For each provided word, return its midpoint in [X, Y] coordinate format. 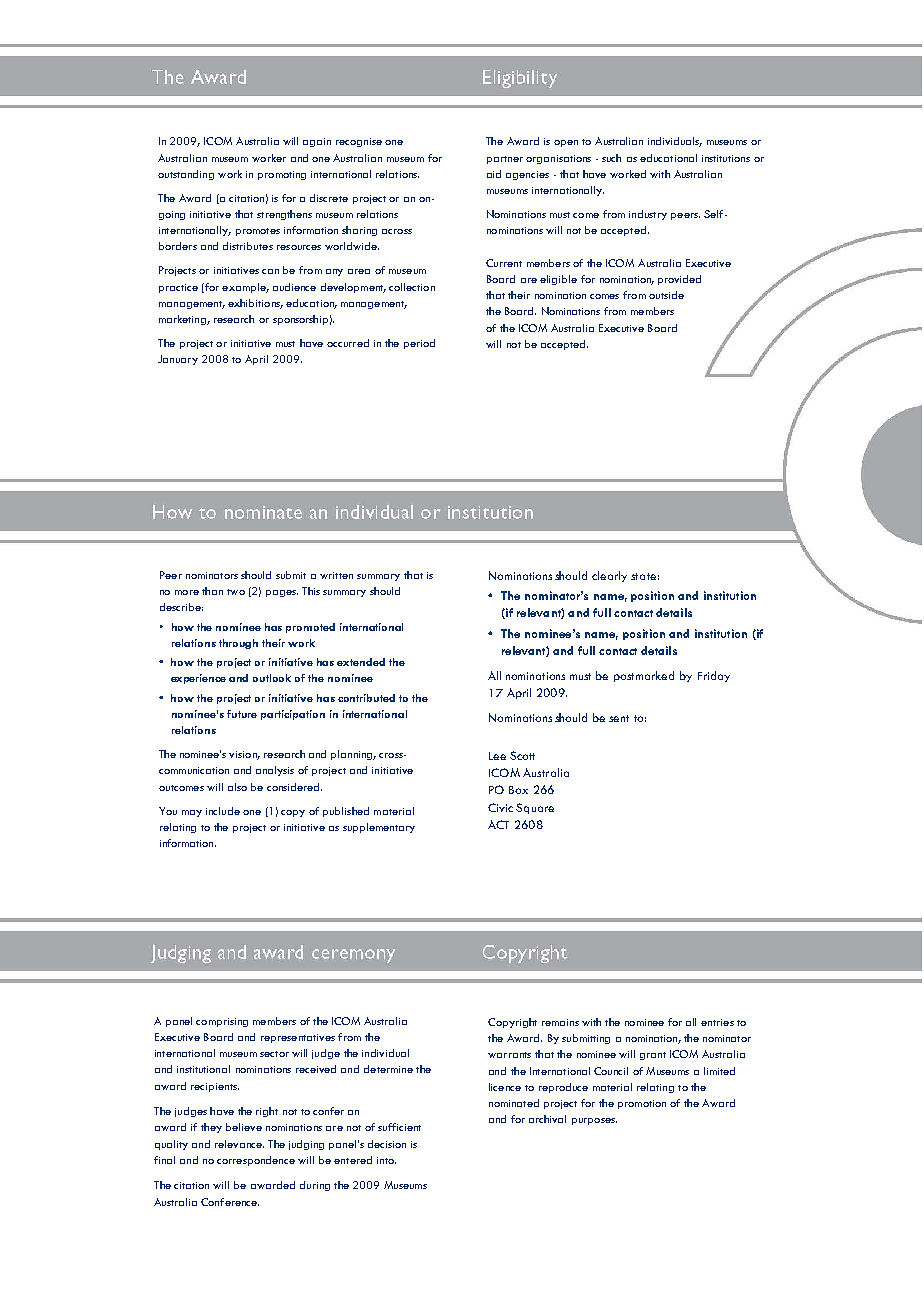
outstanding [186, 175]
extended [361, 662]
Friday [714, 676]
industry [648, 215]
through [238, 644]
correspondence [256, 1161]
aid [494, 174]
